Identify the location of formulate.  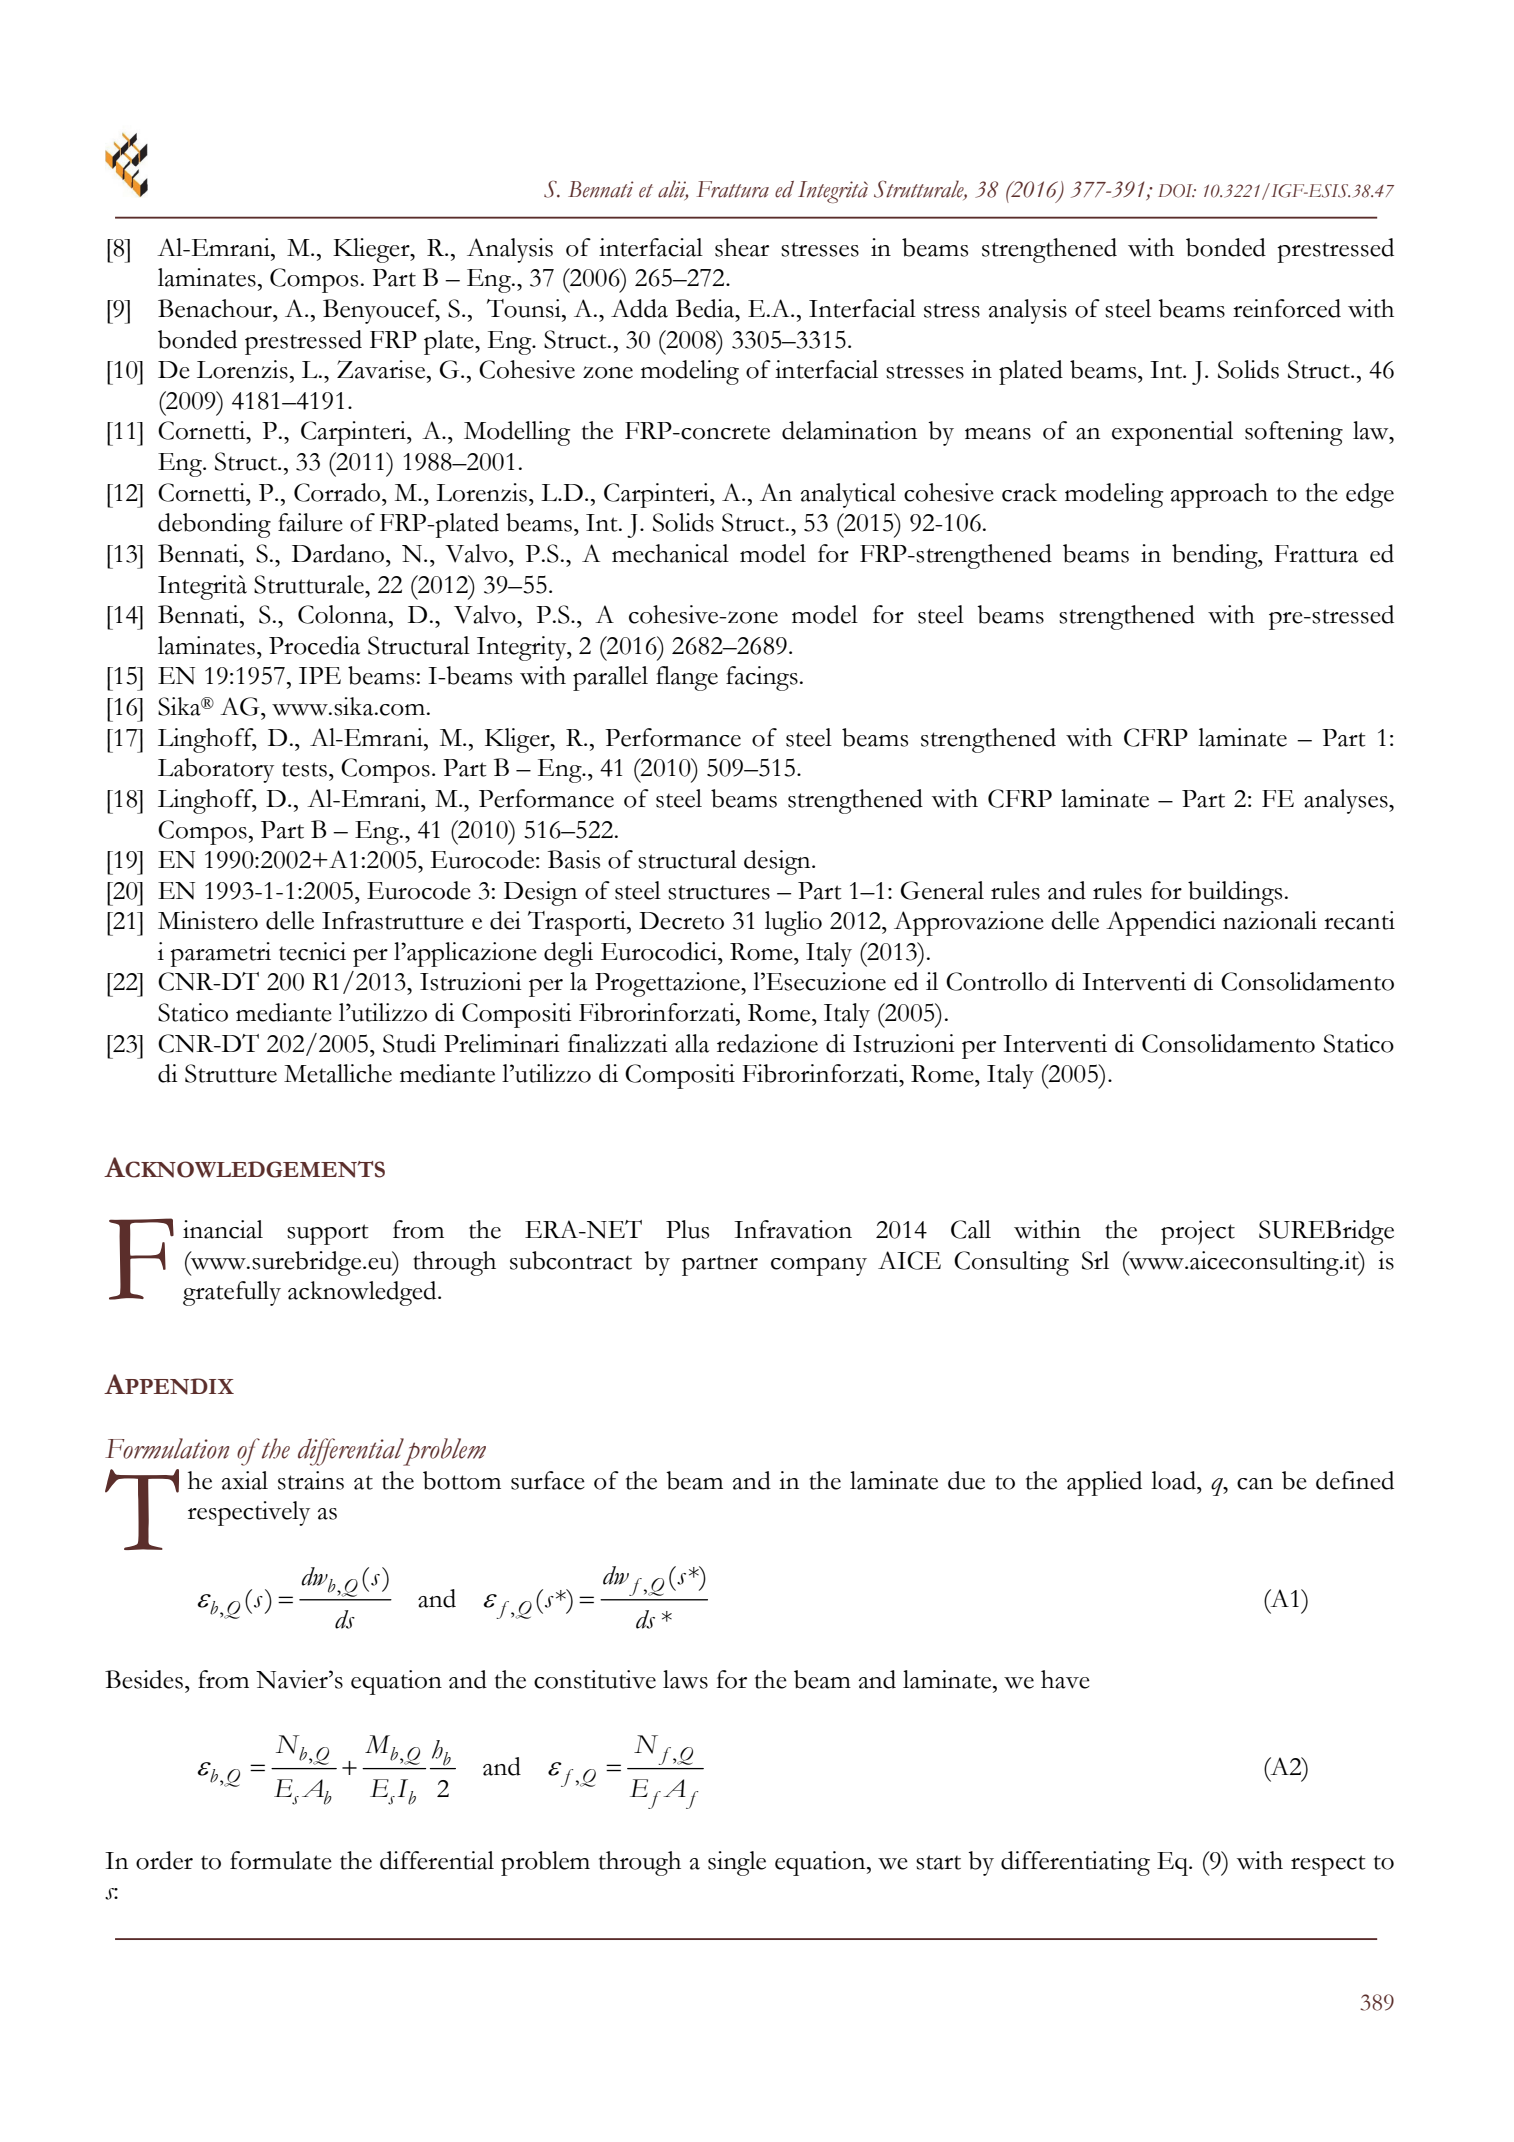
(281, 1860).
